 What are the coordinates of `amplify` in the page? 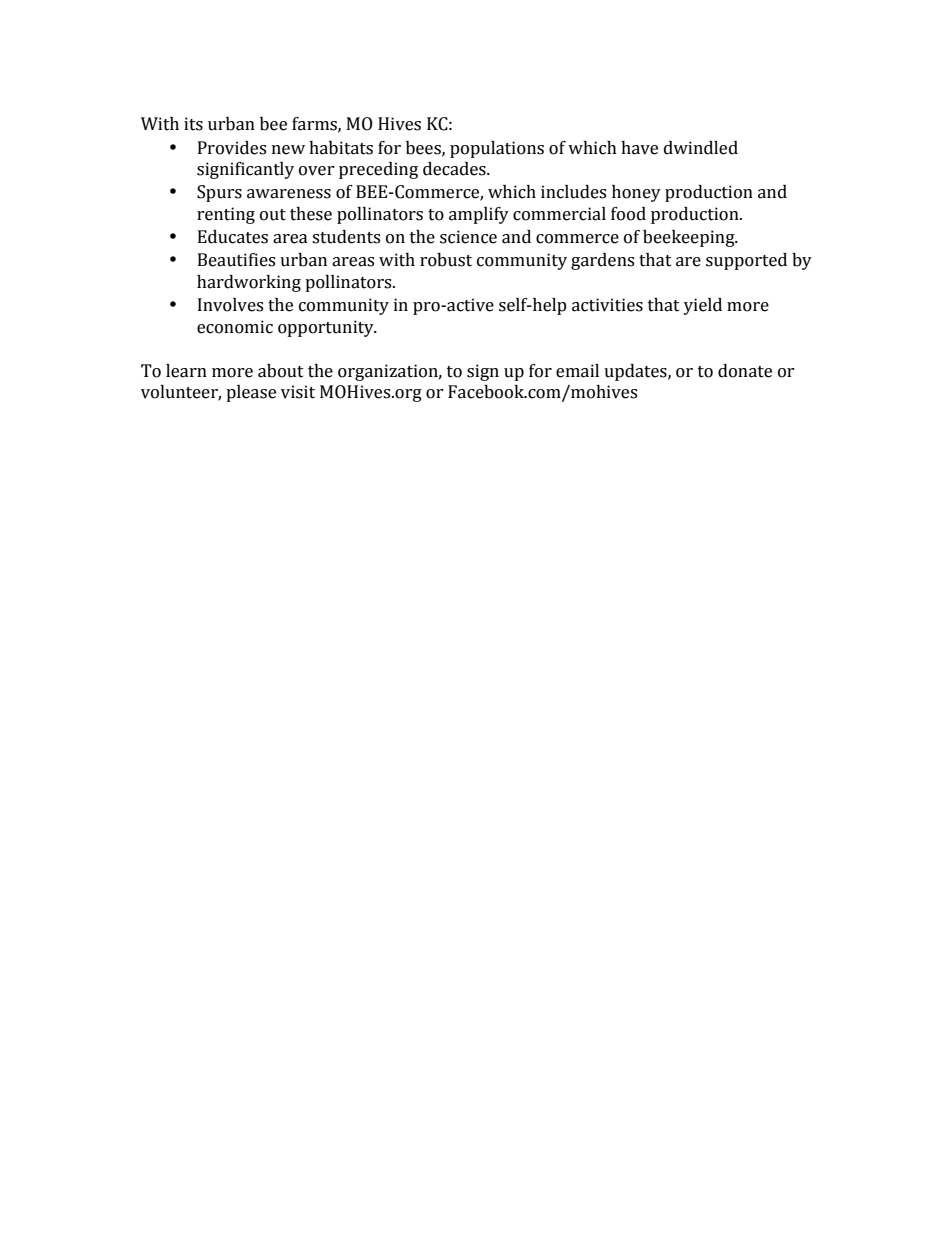 It's located at (479, 215).
